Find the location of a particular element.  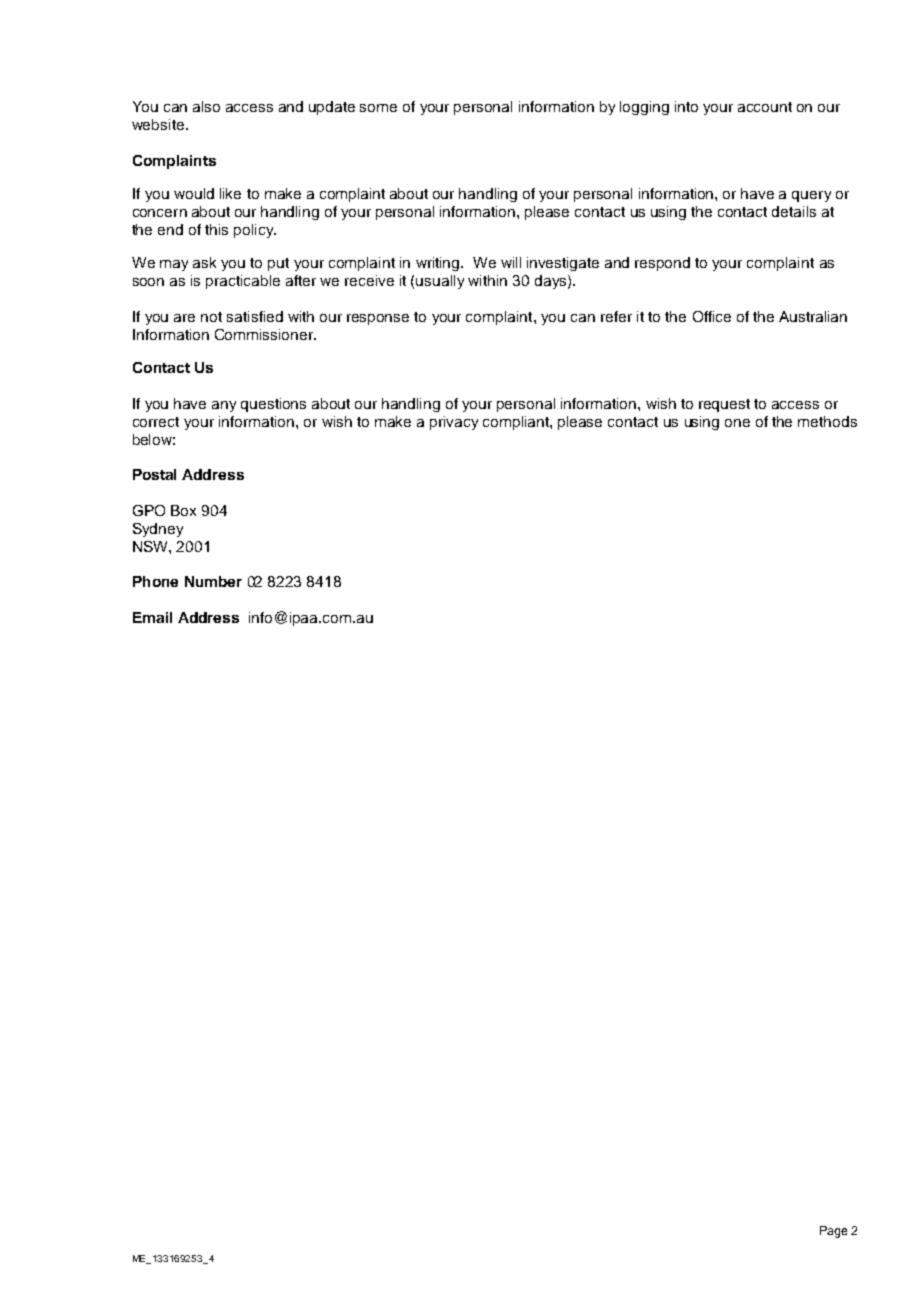

NSW is located at coordinates (151, 546).
